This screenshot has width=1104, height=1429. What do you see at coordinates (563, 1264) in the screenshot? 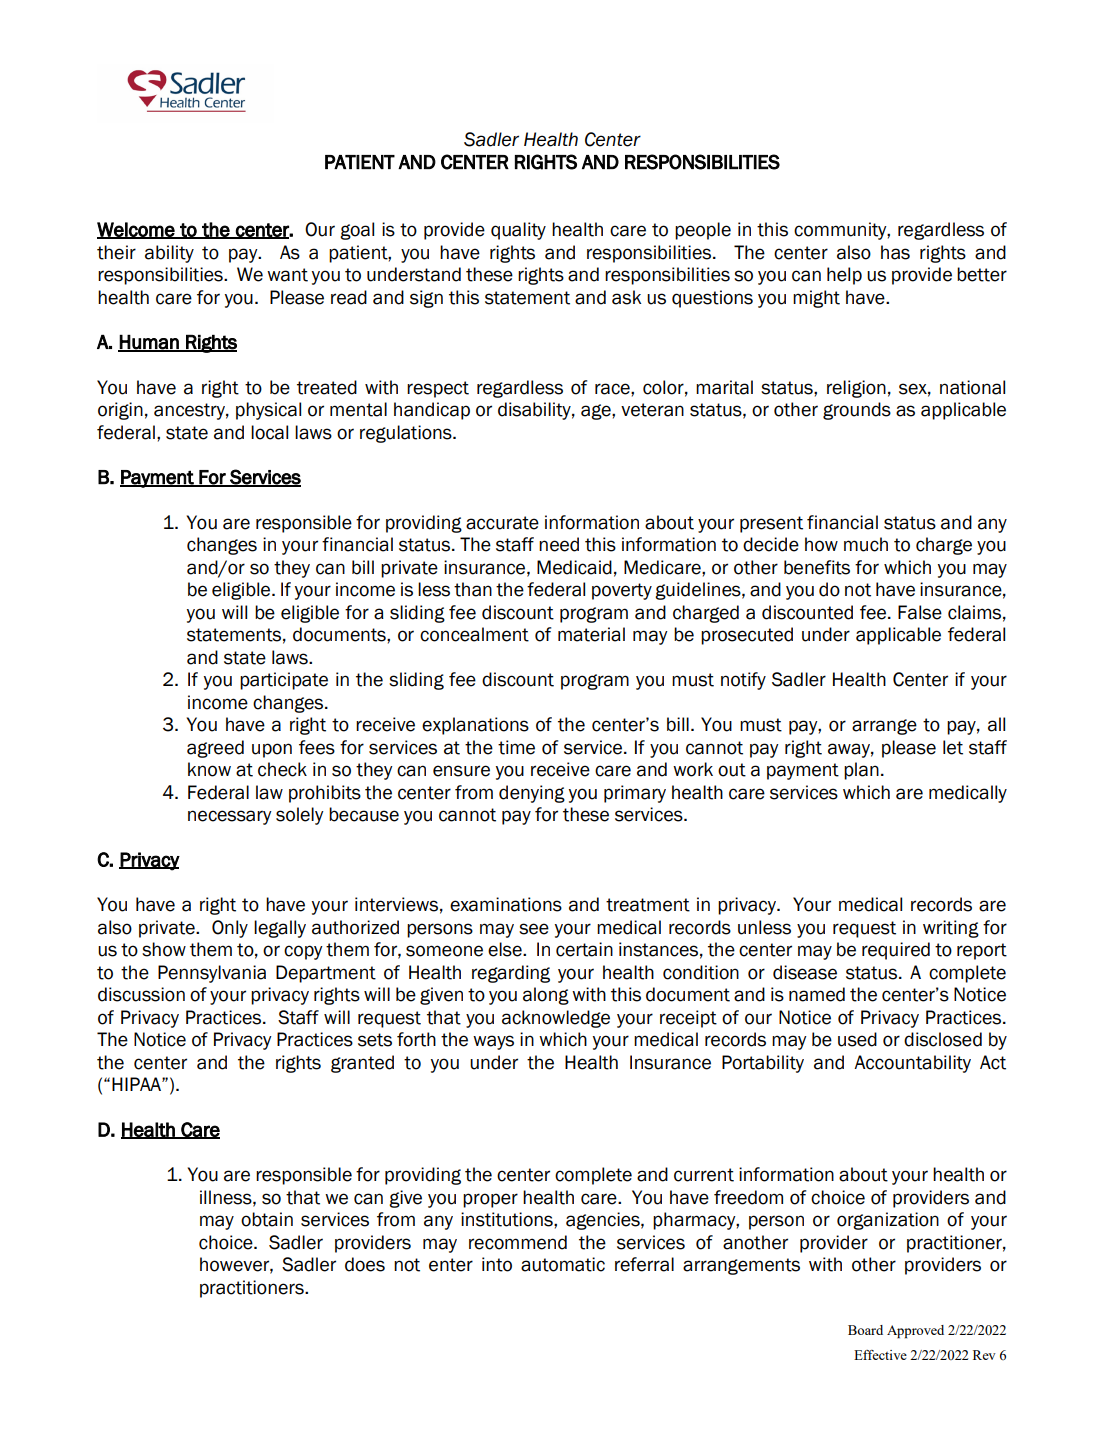
I see `automatic` at bounding box center [563, 1264].
